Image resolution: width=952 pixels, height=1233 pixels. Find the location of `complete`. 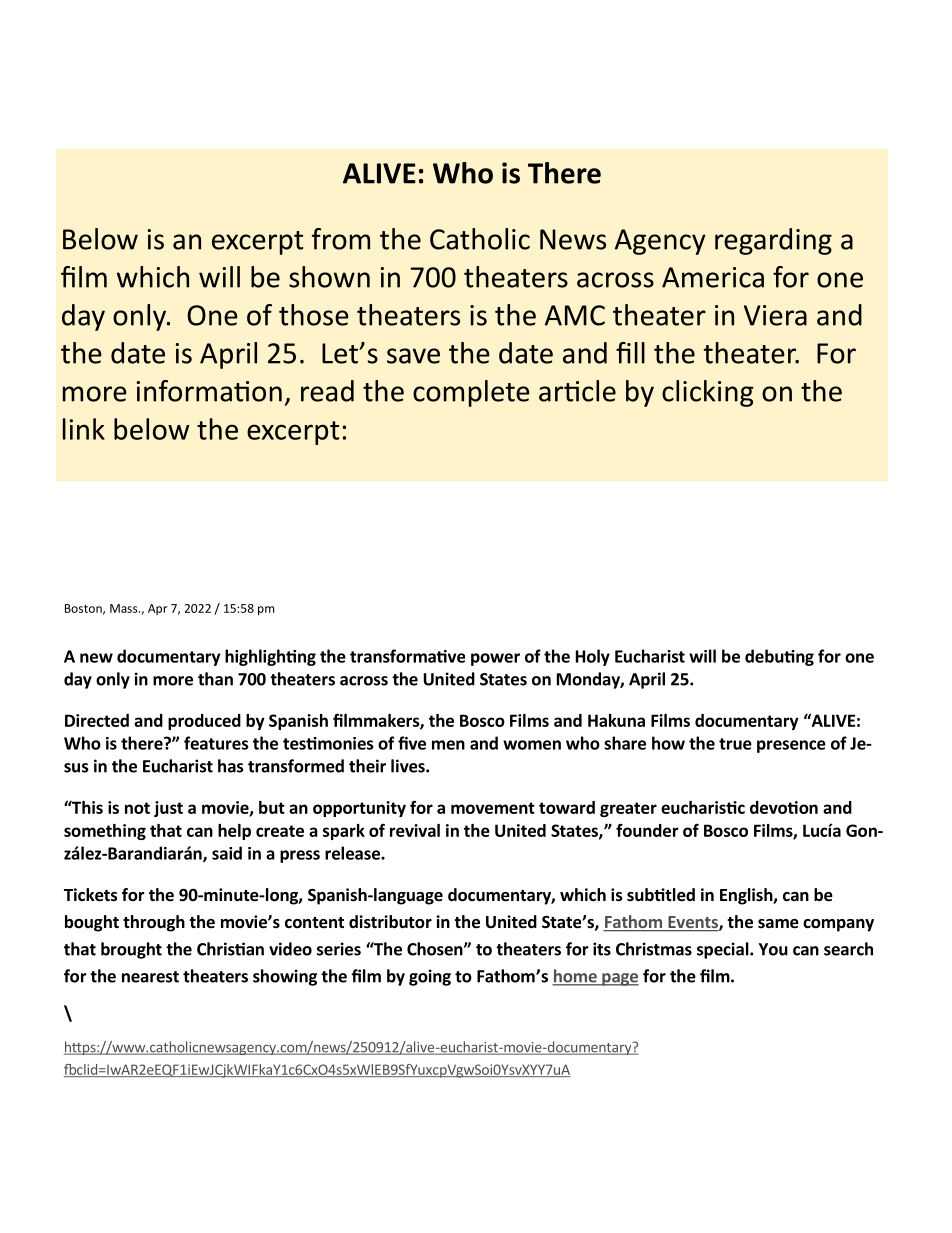

complete is located at coordinates (471, 393).
